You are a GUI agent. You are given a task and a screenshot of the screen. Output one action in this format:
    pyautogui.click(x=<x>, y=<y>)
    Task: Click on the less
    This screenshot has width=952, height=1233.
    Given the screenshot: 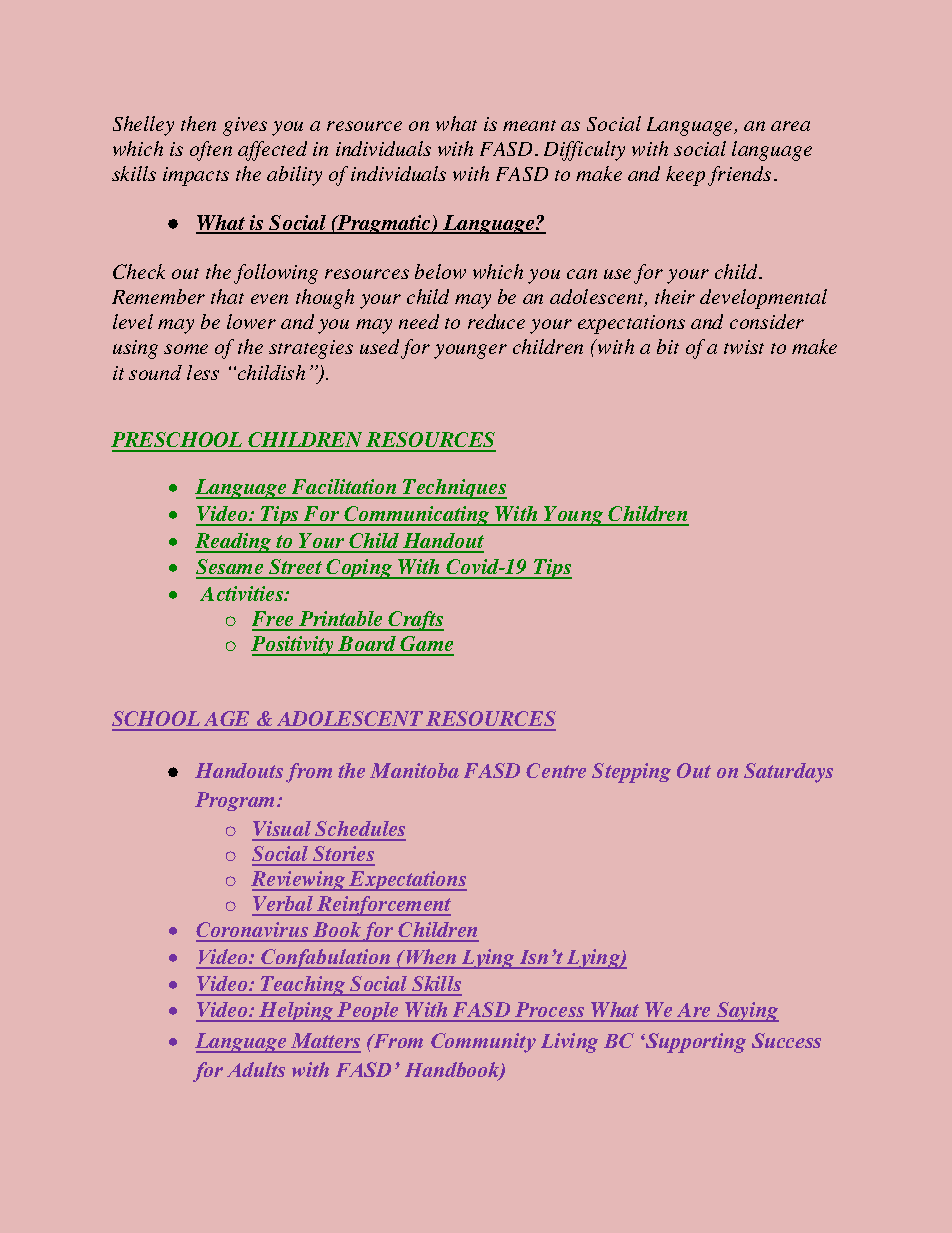 What is the action you would take?
    pyautogui.click(x=203, y=372)
